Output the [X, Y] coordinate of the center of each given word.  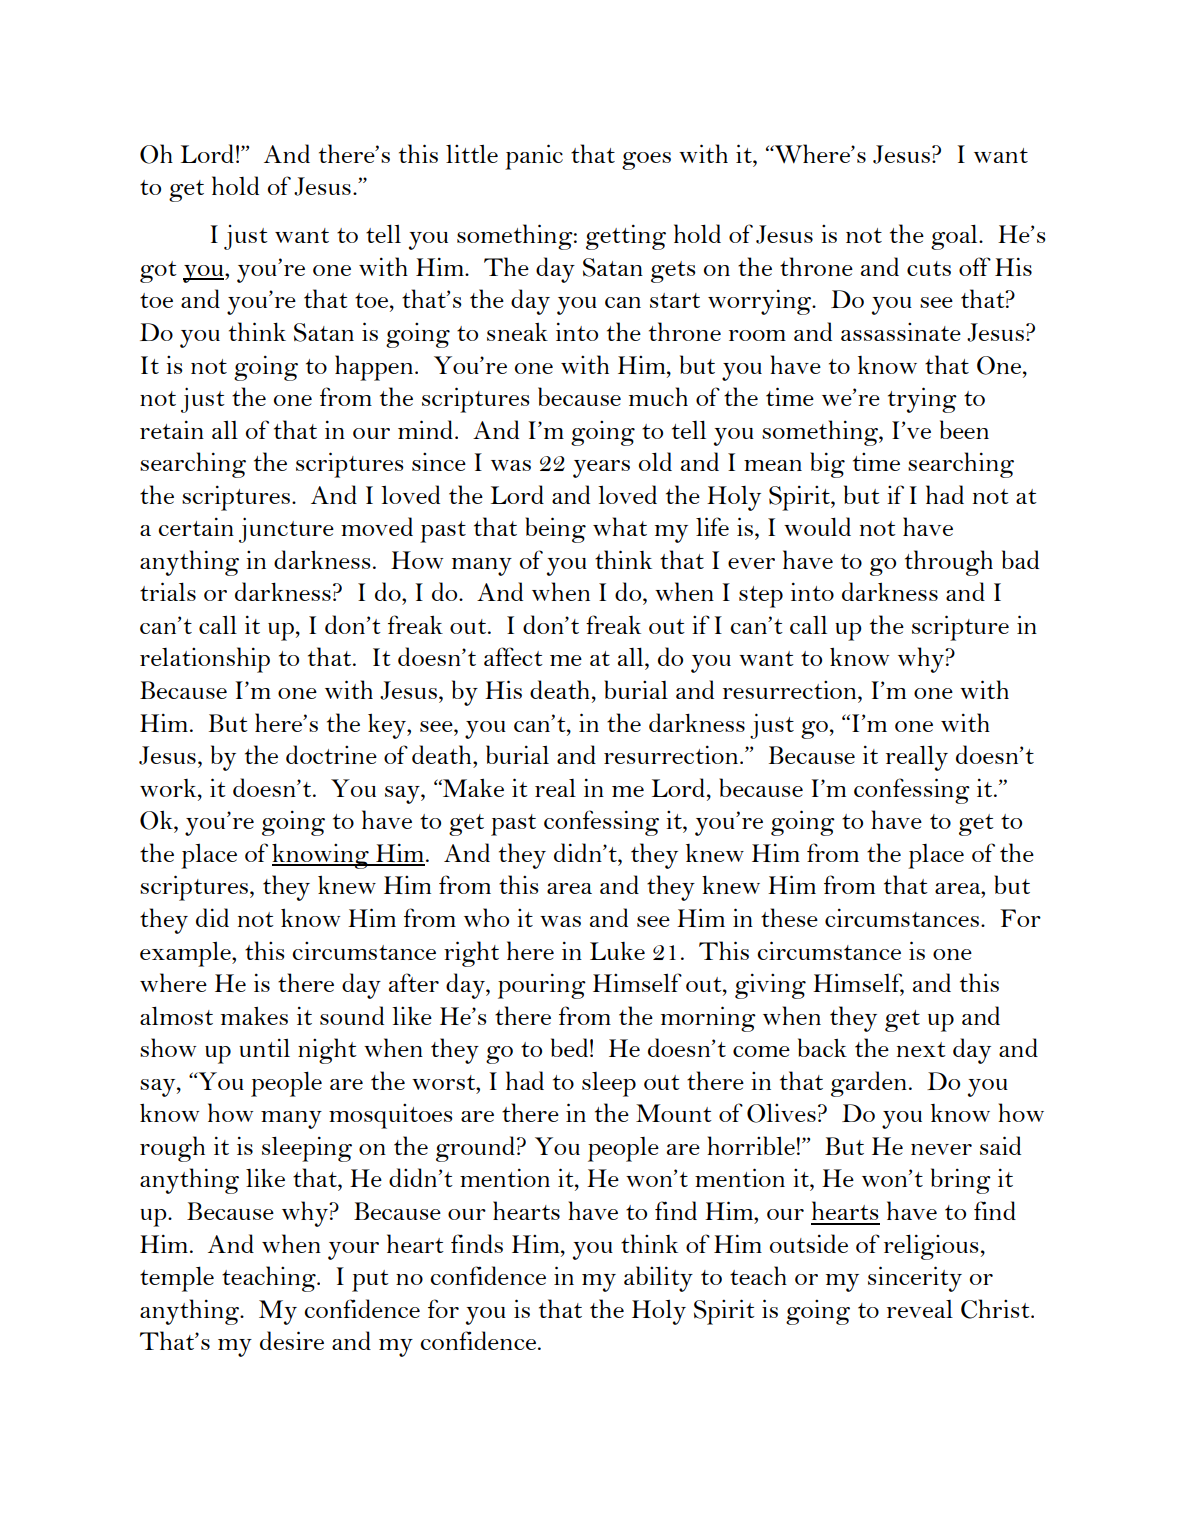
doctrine [331, 754]
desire [292, 1340]
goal [955, 237]
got [158, 272]
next [921, 1049]
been [964, 429]
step [761, 597]
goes [646, 161]
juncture [286, 530]
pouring [542, 986]
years [601, 469]
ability [658, 1279]
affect [513, 656]
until [264, 1047]
